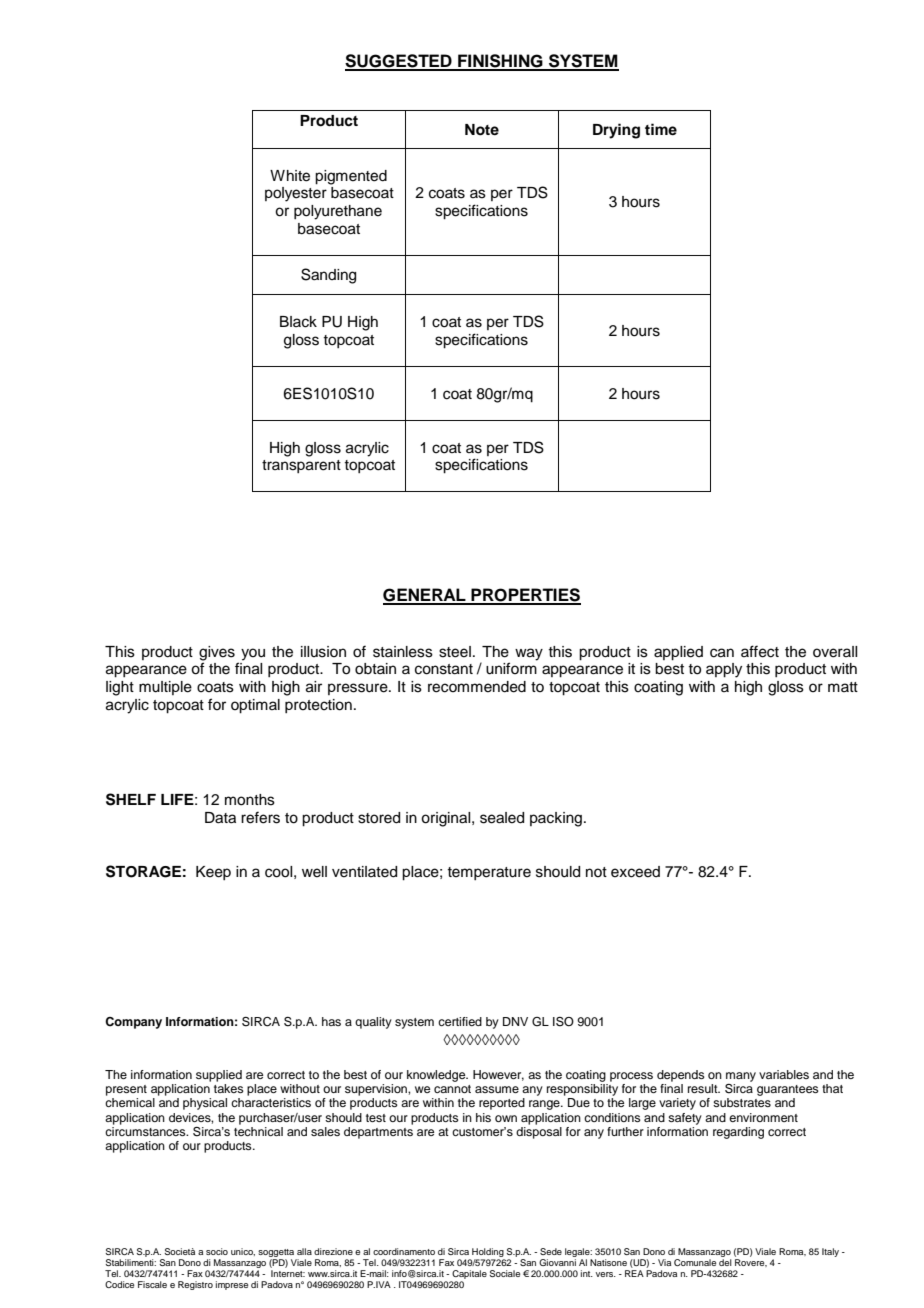 This document has width=924, height=1308. What do you see at coordinates (551, 1251) in the document?
I see `Sede` at bounding box center [551, 1251].
